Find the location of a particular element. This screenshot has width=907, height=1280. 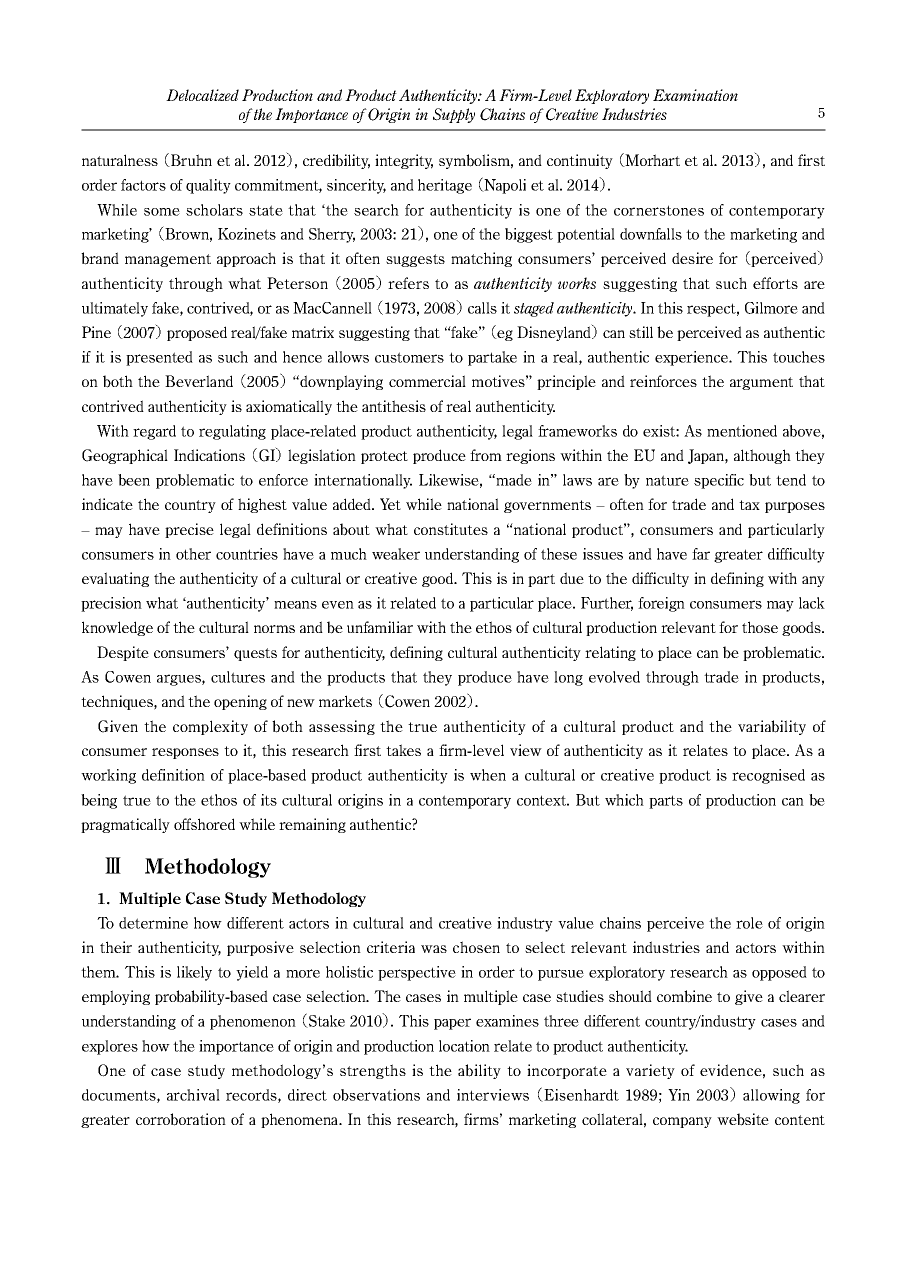

recognised is located at coordinates (768, 776).
